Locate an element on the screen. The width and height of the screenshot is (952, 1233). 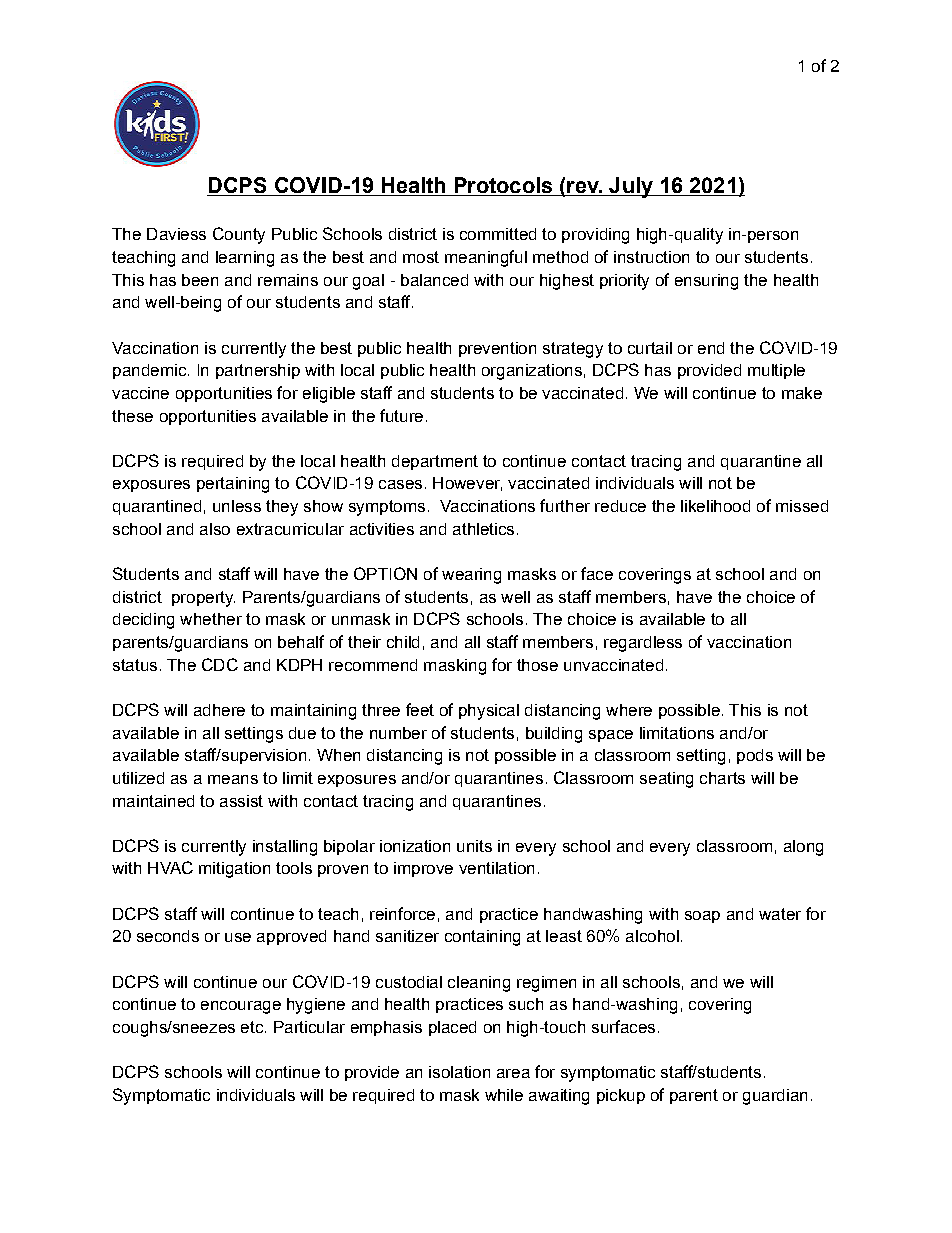
means is located at coordinates (233, 779).
